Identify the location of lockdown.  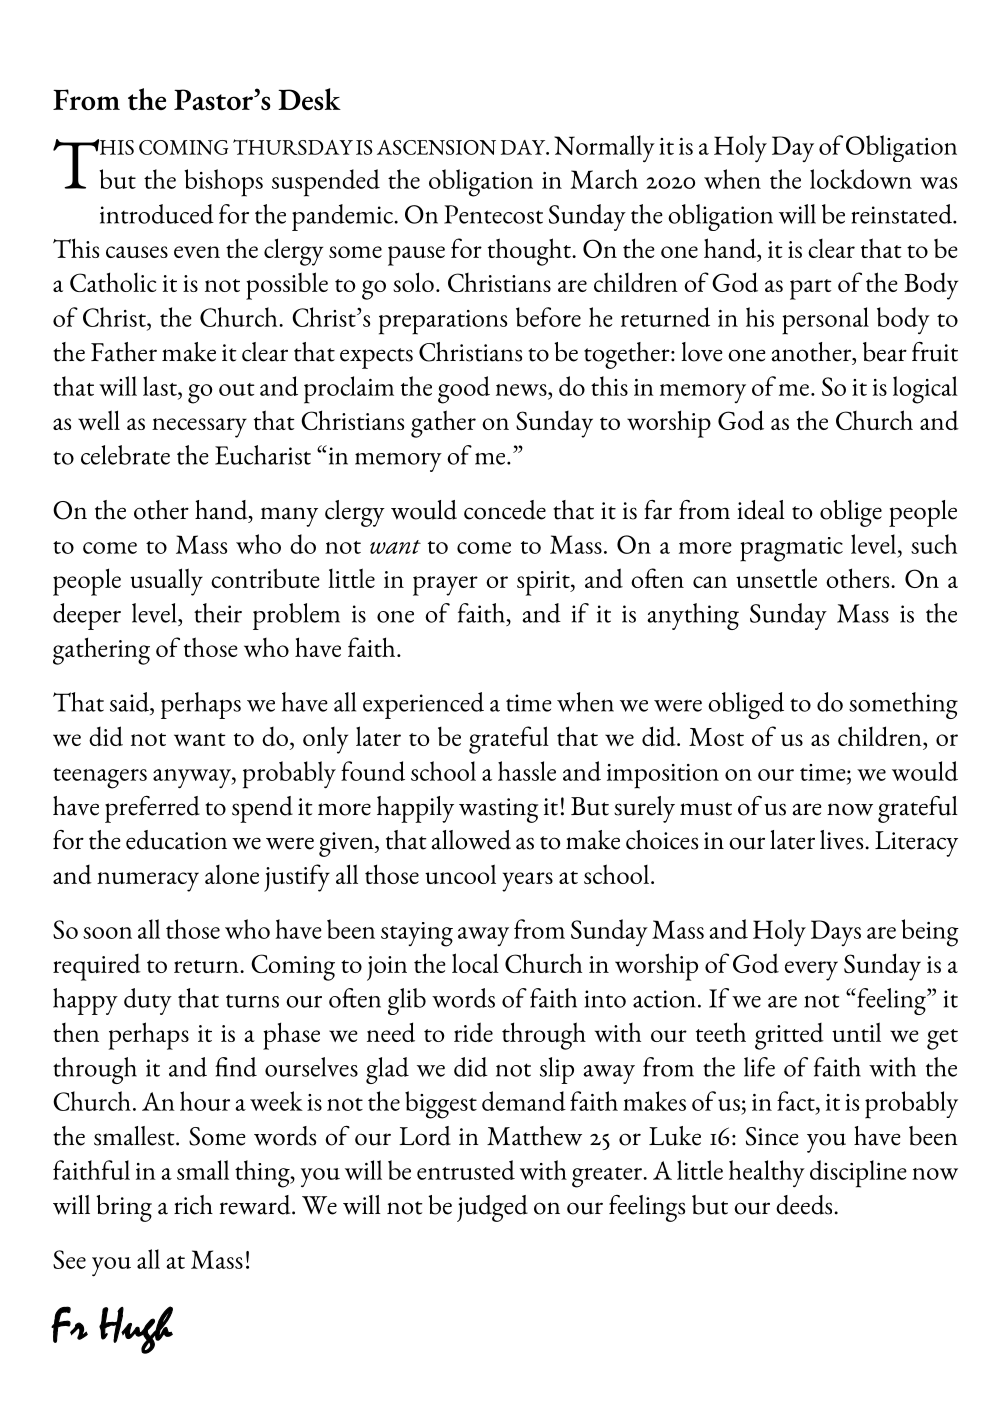
(861, 179).
